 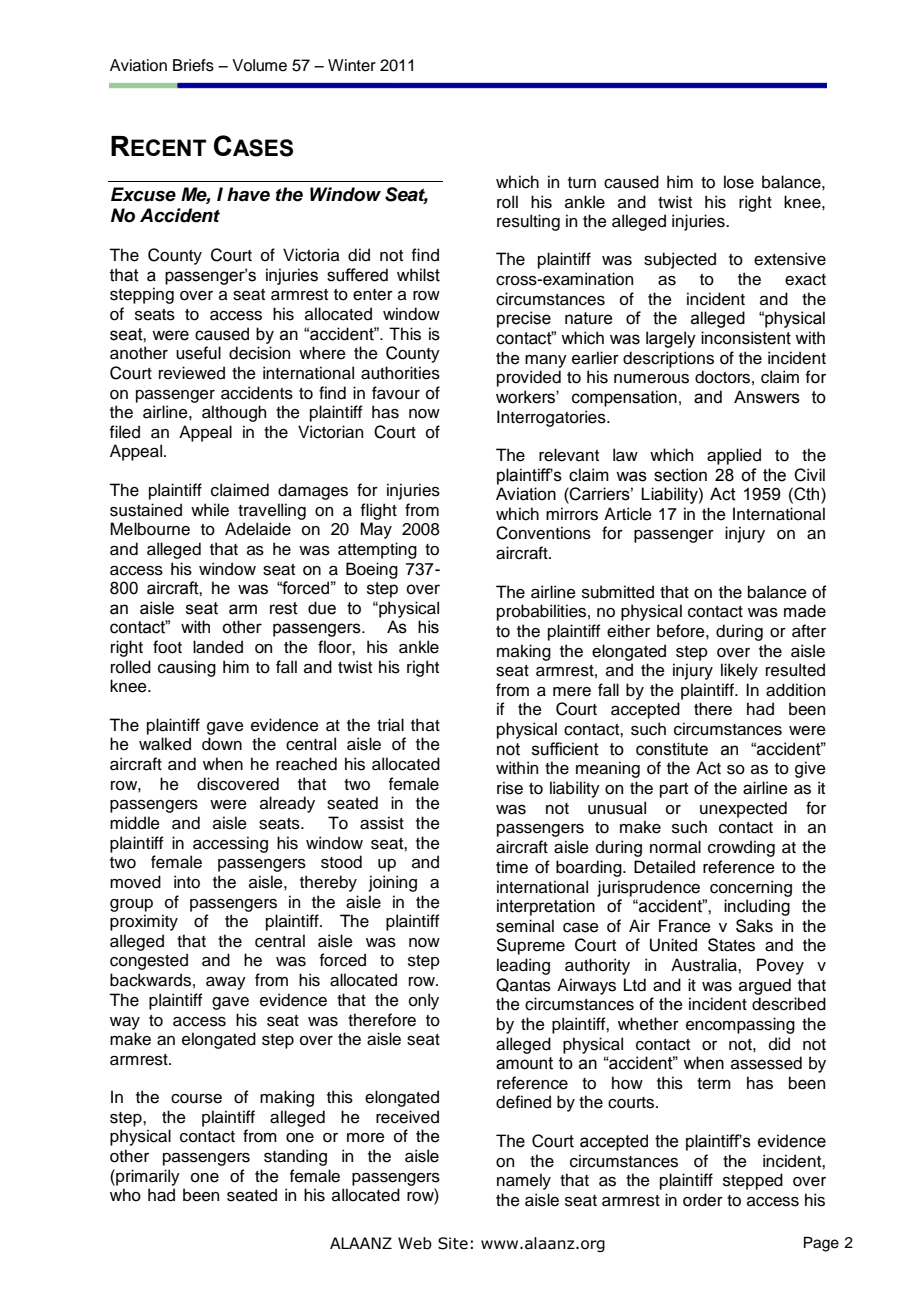 What do you see at coordinates (192, 373) in the screenshot?
I see `reviewed` at bounding box center [192, 373].
